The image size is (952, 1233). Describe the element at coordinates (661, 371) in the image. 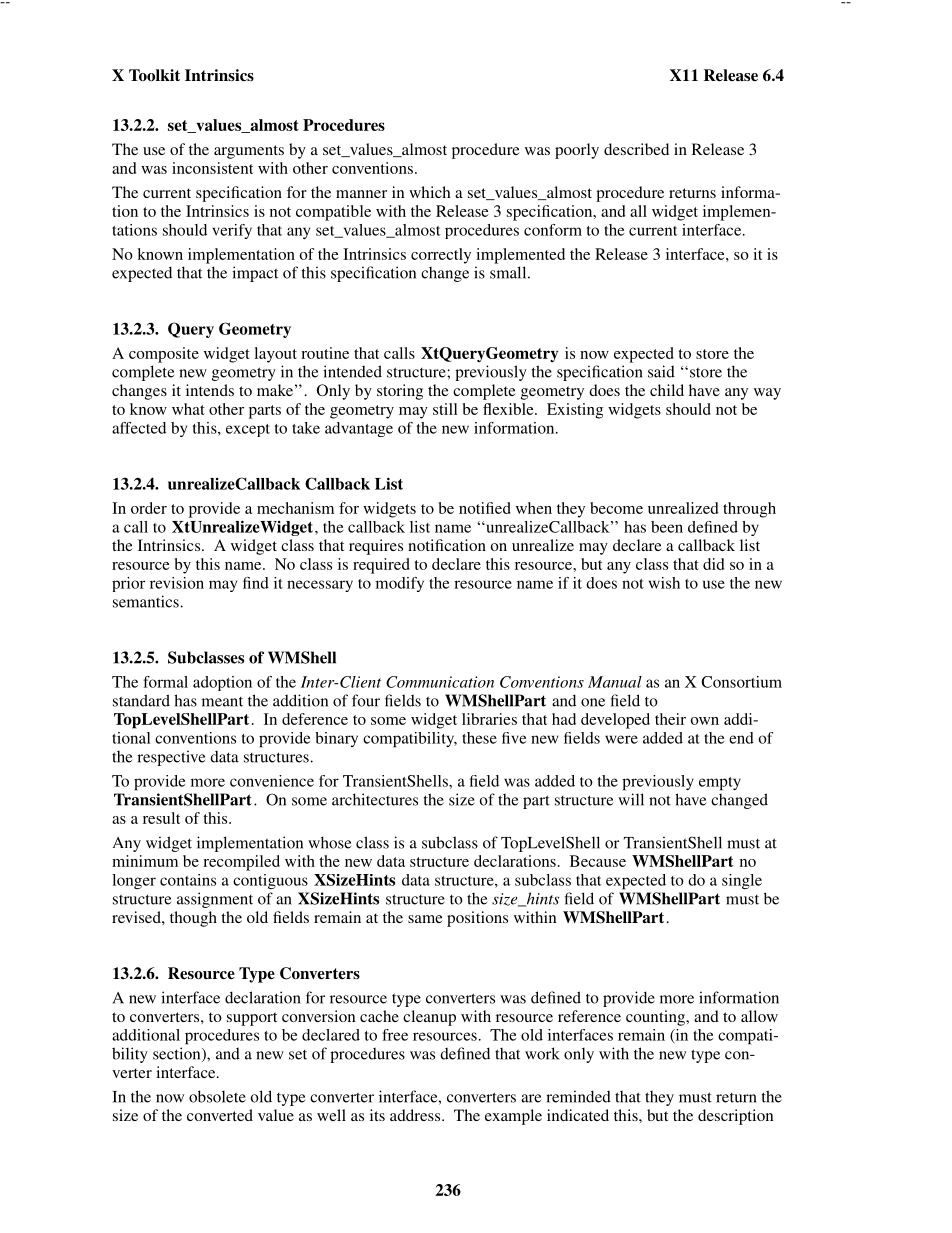

I see `said` at that location.
